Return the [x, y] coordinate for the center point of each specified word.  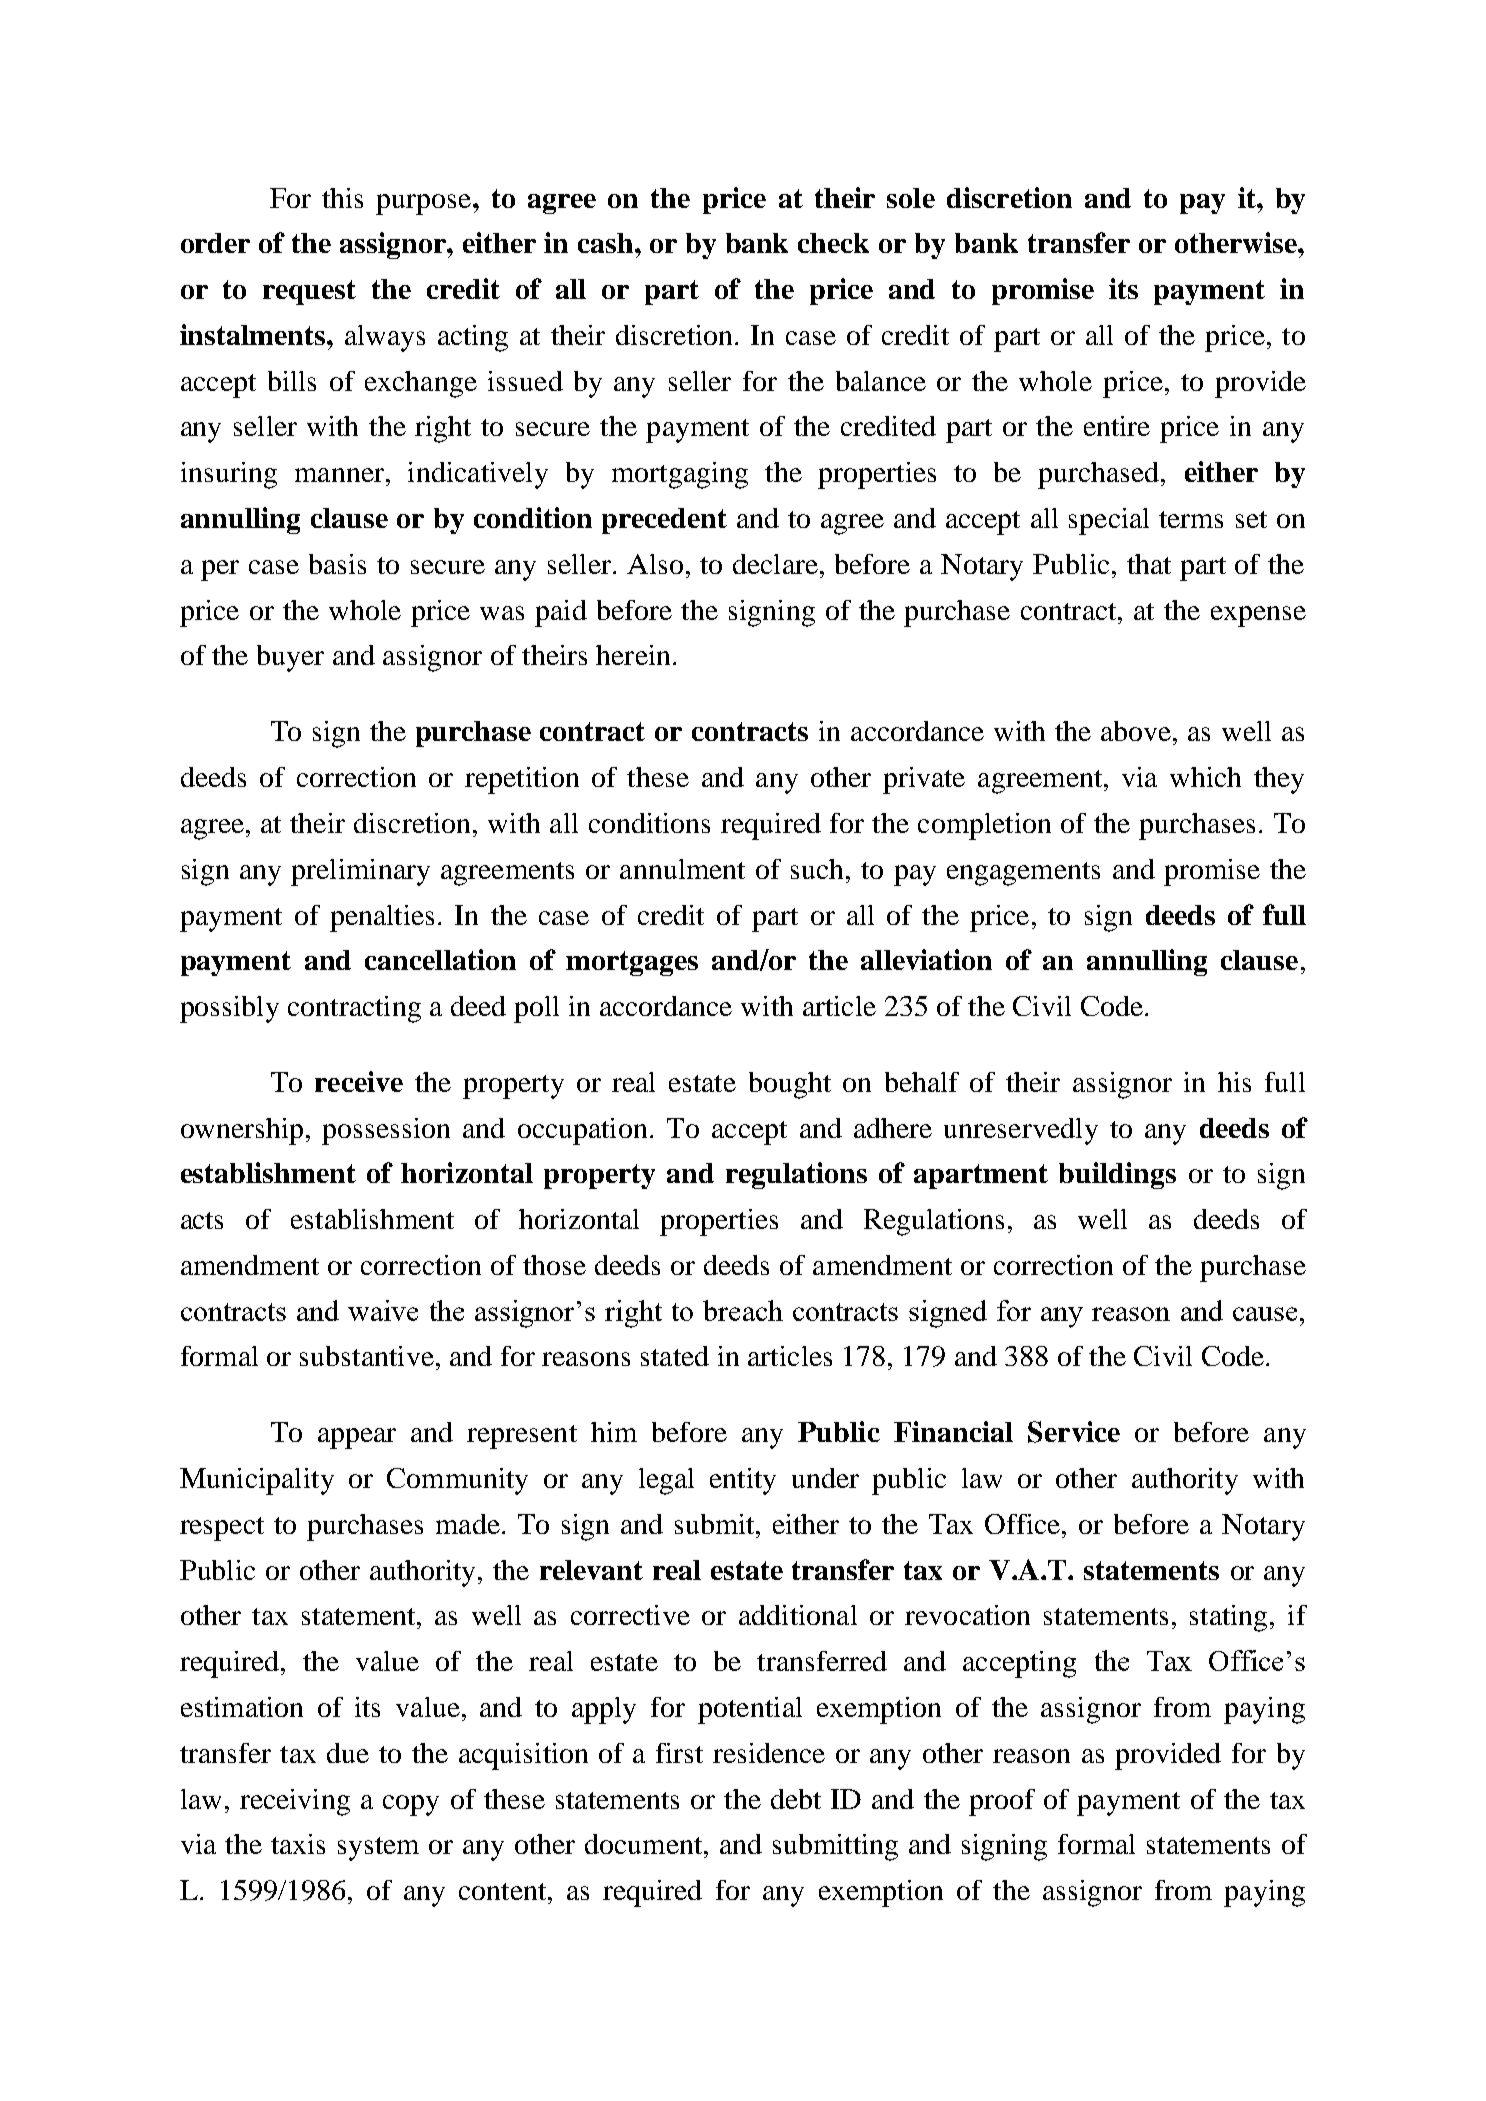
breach [743, 1310]
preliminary [360, 872]
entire [1117, 426]
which [1205, 777]
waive [383, 1310]
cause [1265, 1314]
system [378, 1849]
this [342, 198]
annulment [682, 869]
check [833, 243]
